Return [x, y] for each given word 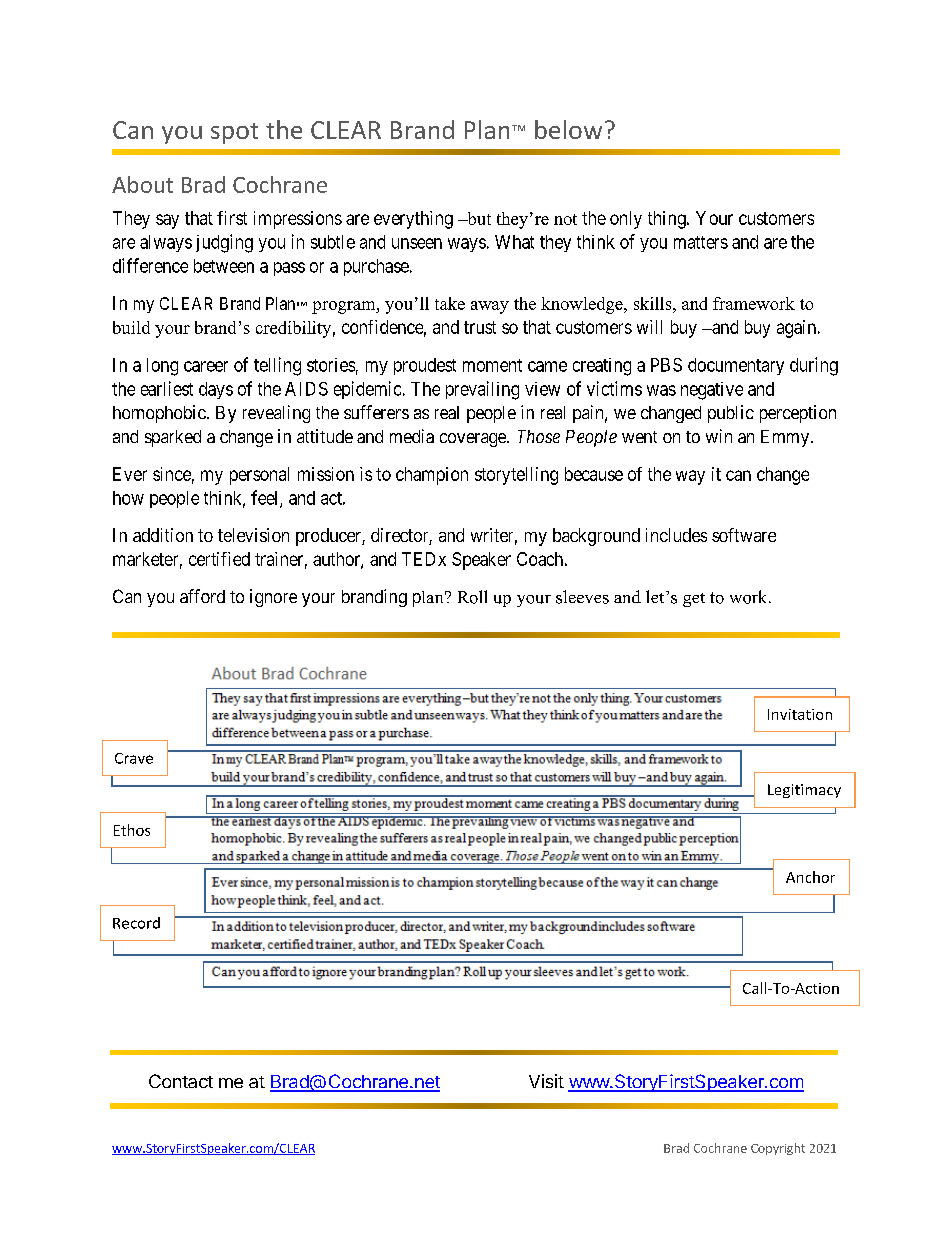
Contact [181, 1081]
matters [701, 242]
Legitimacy [804, 791]
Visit [546, 1081]
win [719, 436]
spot [234, 133]
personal [259, 476]
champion [432, 476]
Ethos [132, 830]
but [478, 218]
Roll [472, 597]
